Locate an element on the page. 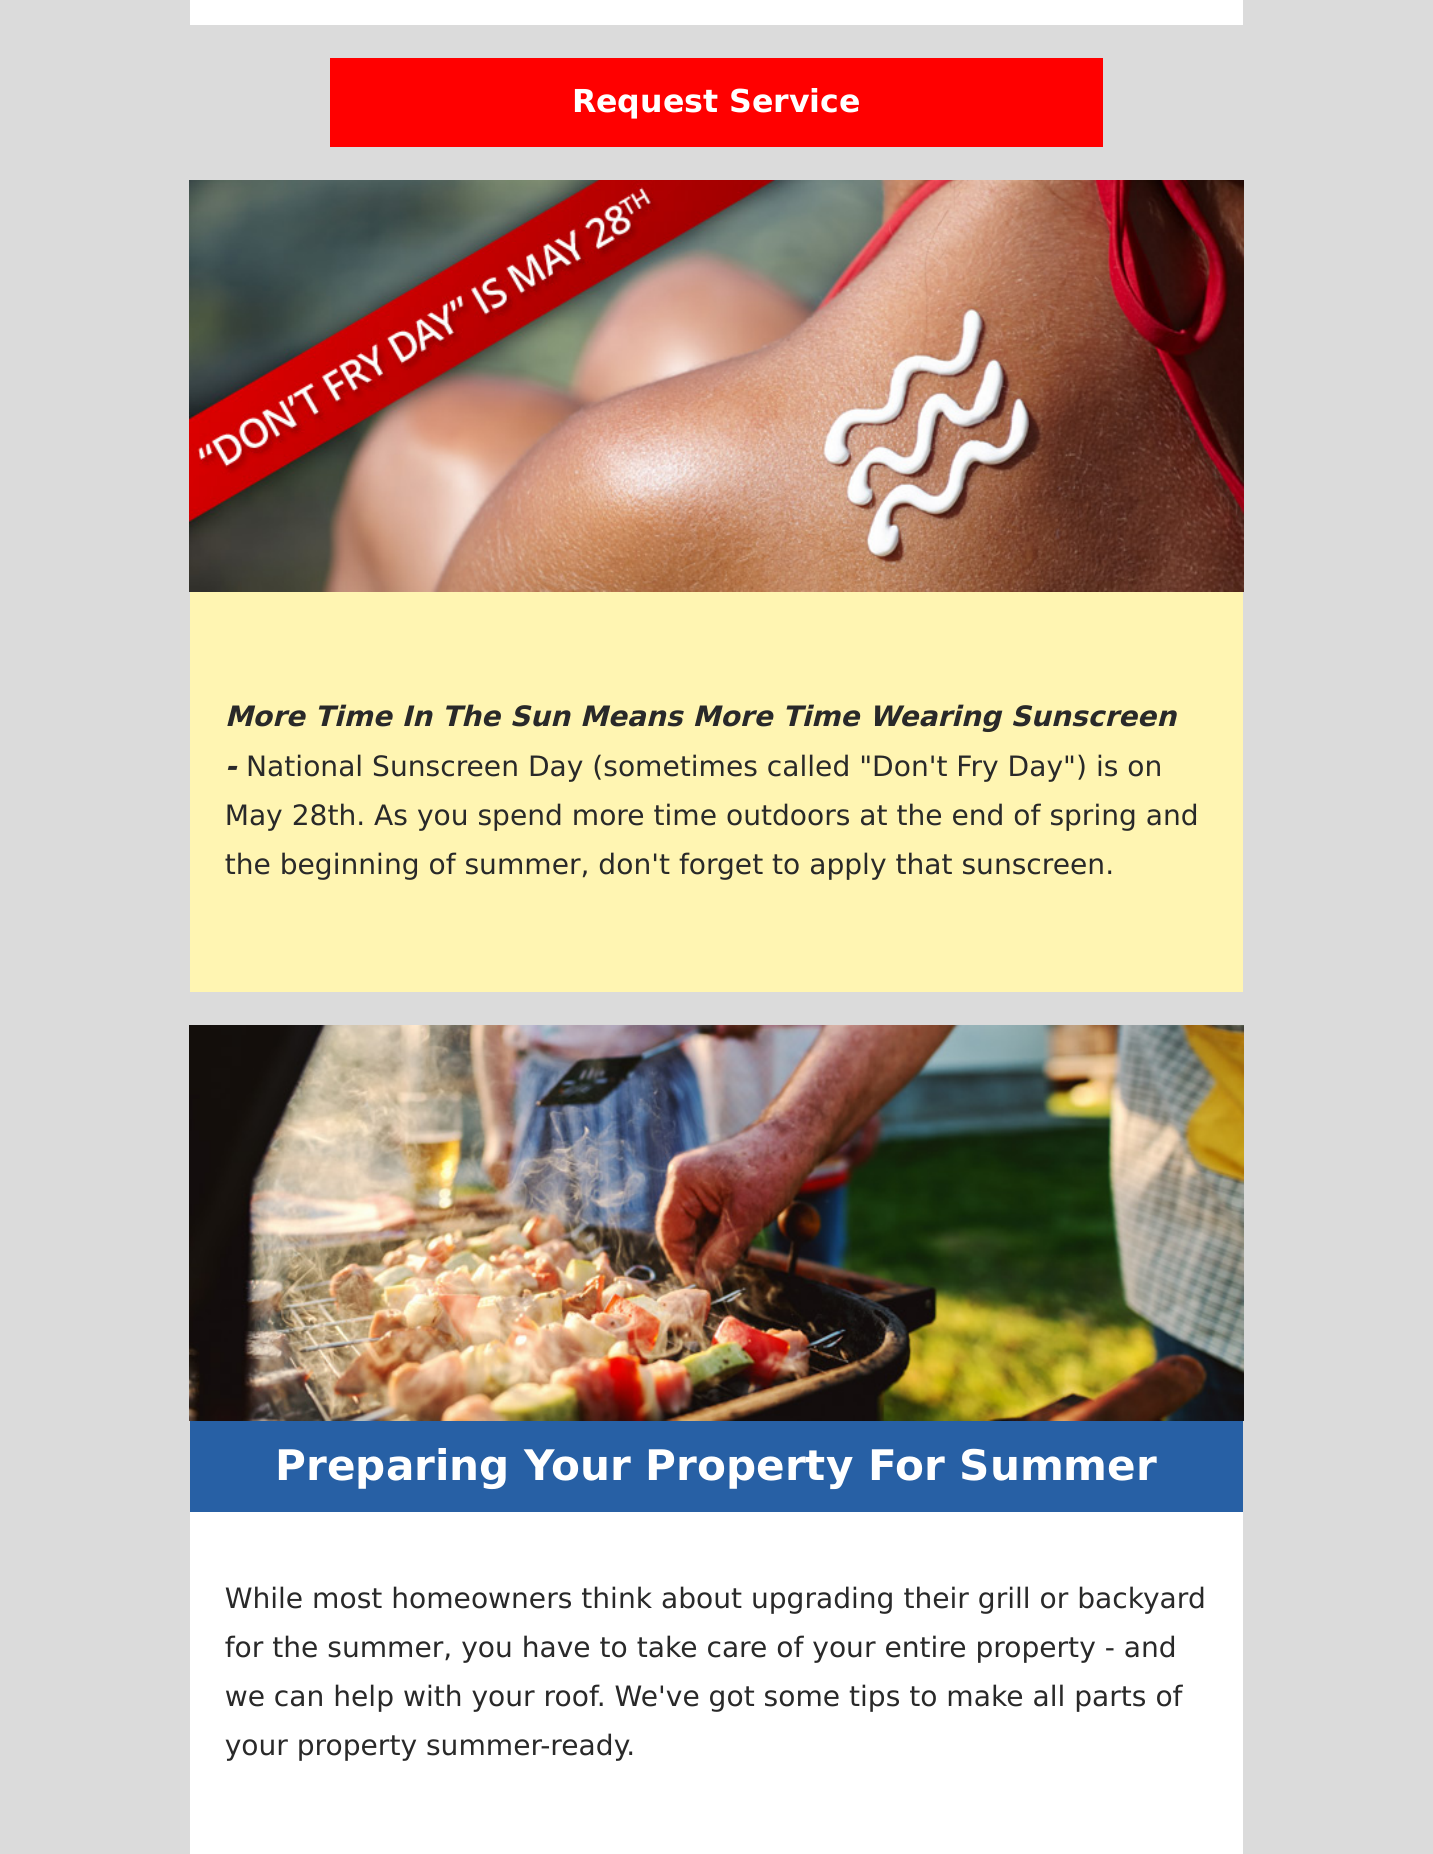 This image has height=1854, width=1433. take is located at coordinates (666, 1646).
